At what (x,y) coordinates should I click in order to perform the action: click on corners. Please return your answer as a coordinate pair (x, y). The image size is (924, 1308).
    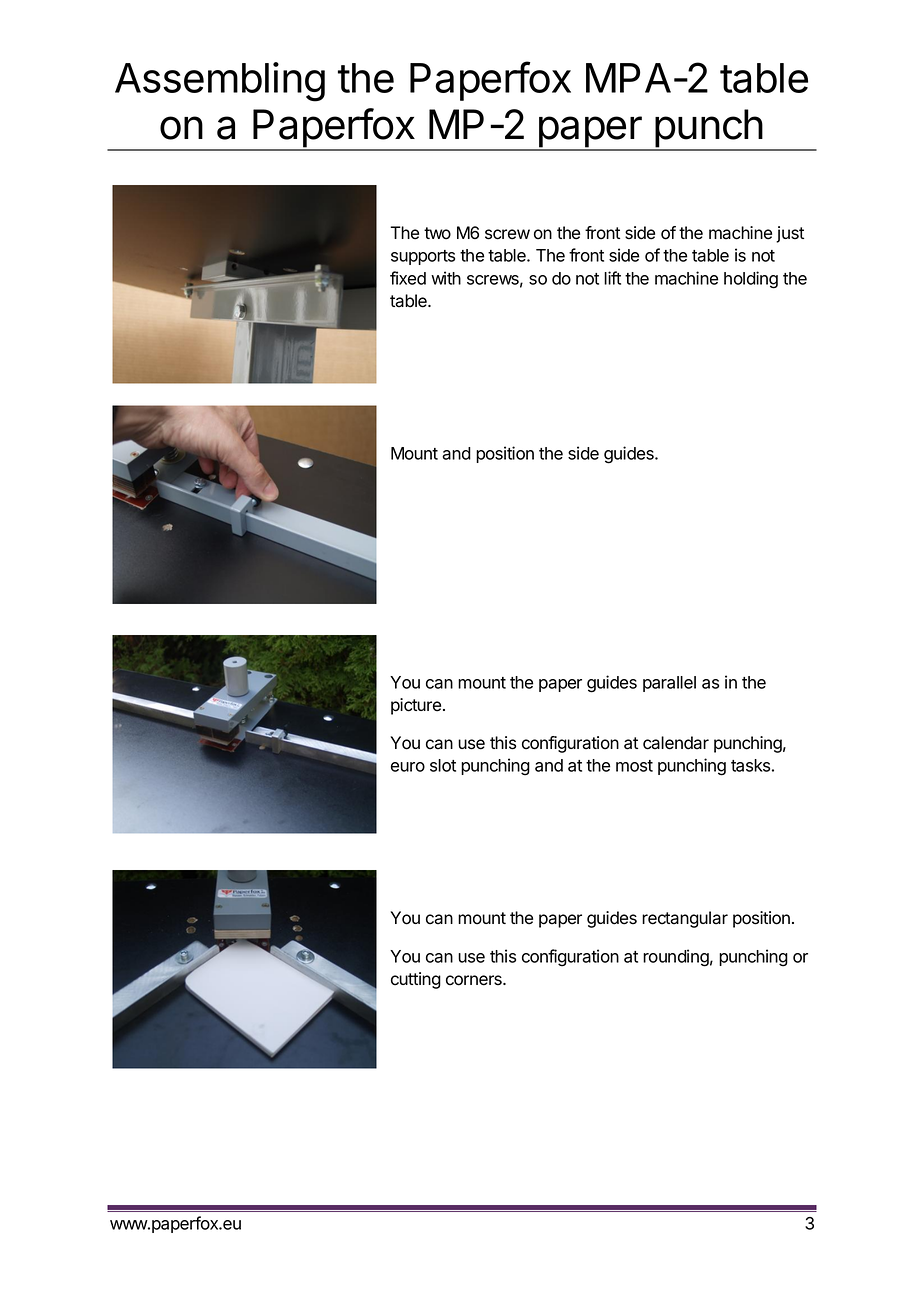
    Looking at the image, I should click on (475, 980).
